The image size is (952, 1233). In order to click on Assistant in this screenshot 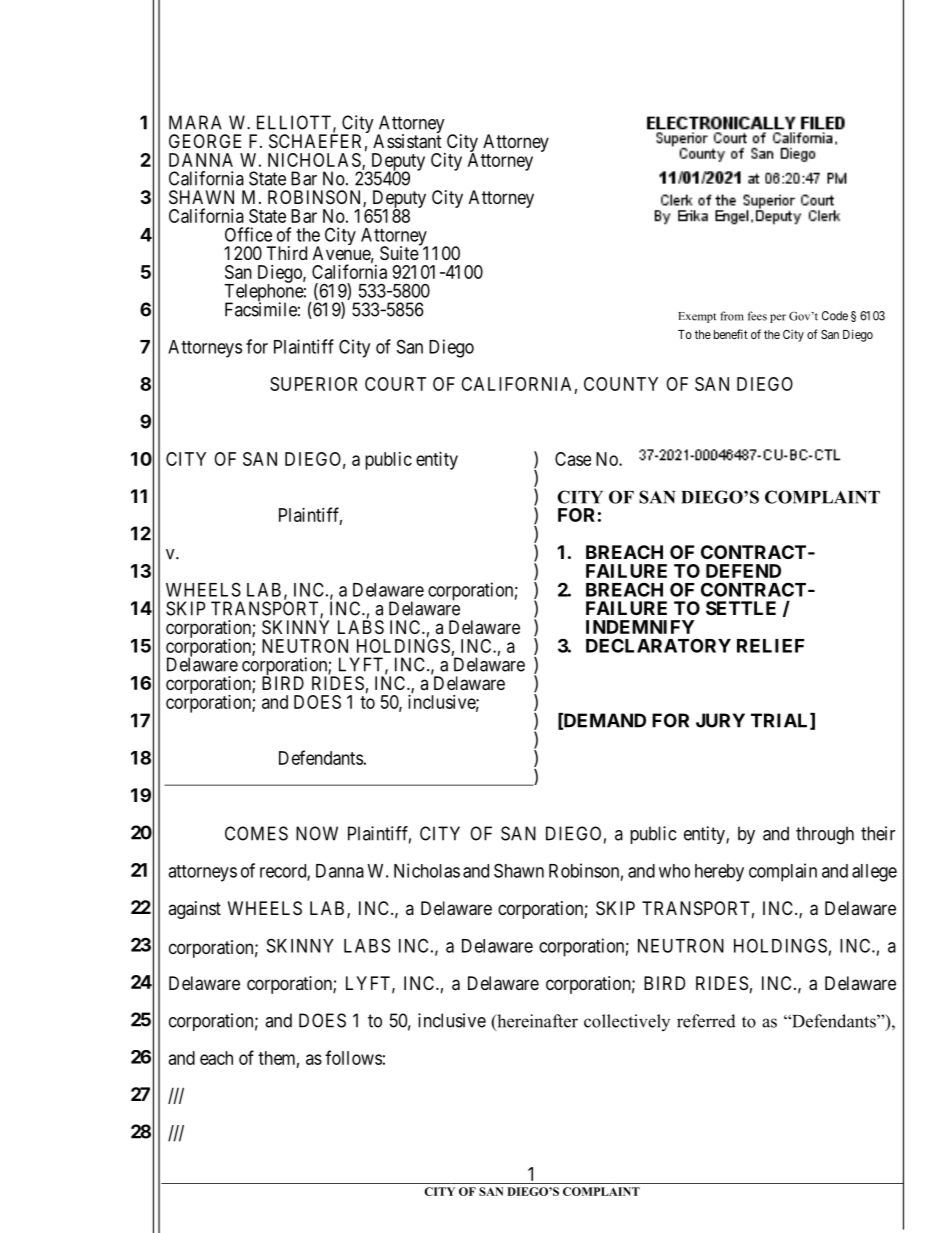, I will do `click(407, 141)`.
